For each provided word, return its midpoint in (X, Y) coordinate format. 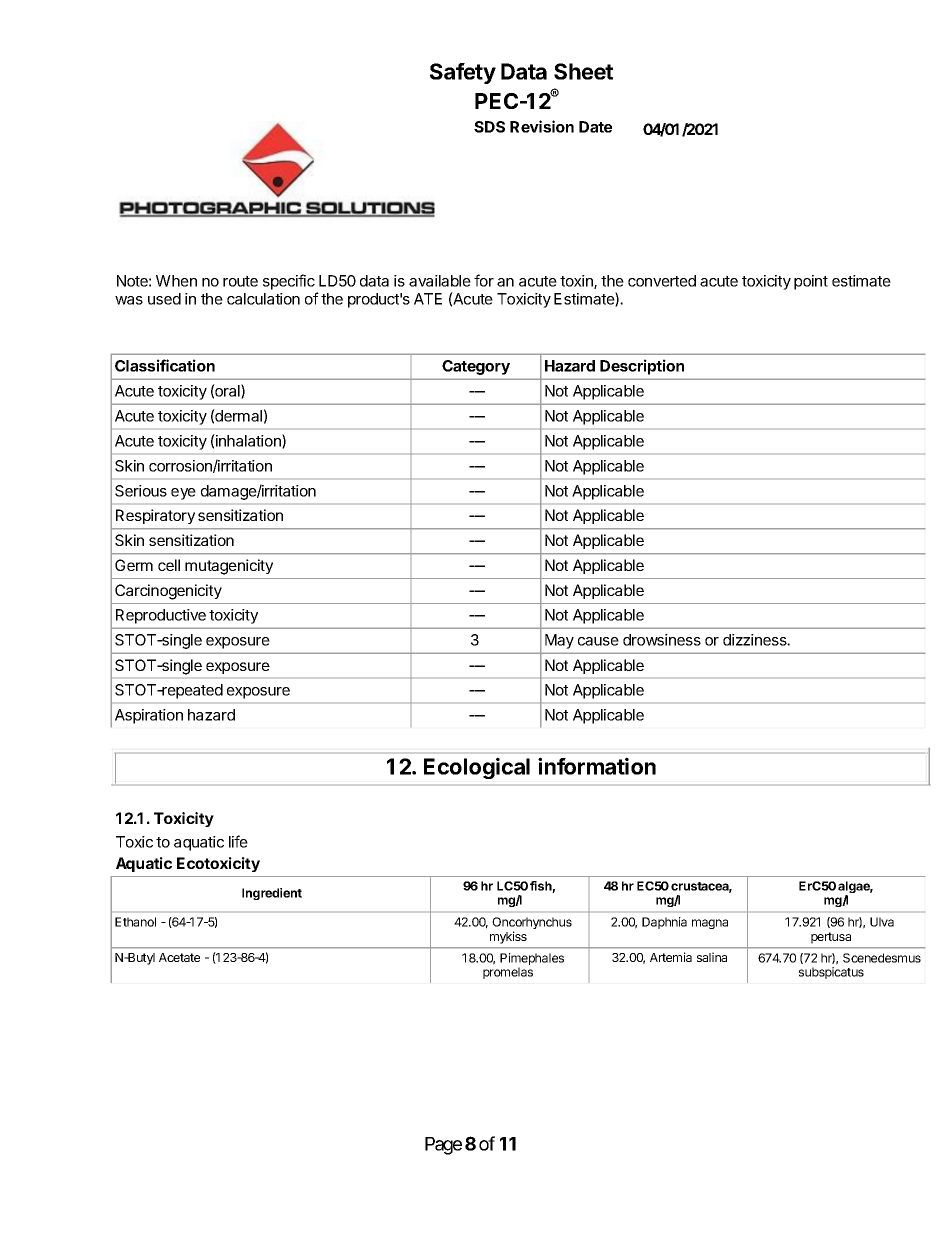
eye (183, 494)
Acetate (179, 957)
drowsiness (662, 640)
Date (595, 127)
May (559, 641)
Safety (463, 73)
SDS (489, 127)
